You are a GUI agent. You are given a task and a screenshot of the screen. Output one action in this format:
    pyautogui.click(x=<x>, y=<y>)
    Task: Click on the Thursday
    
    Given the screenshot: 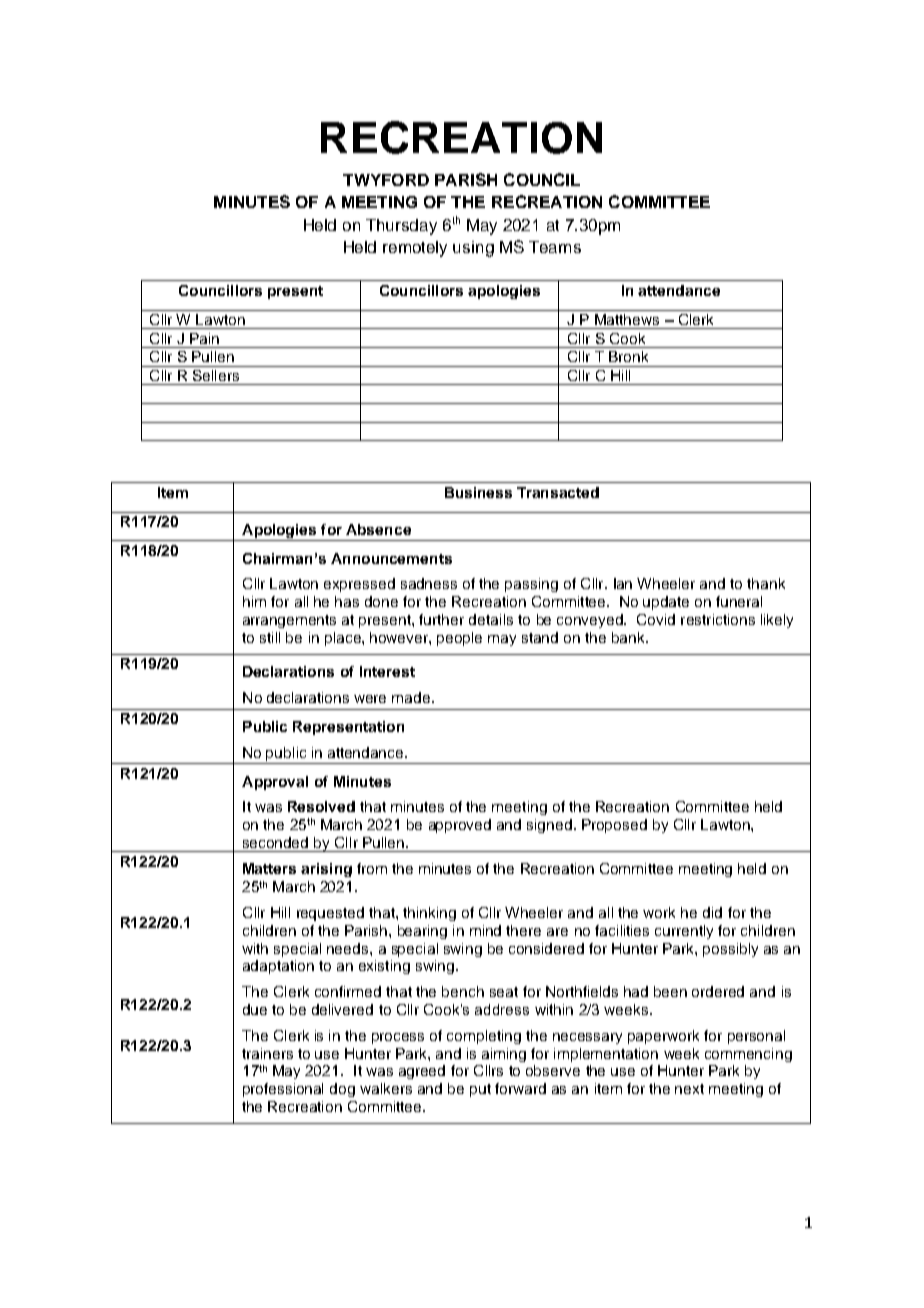 What is the action you would take?
    pyautogui.click(x=401, y=227)
